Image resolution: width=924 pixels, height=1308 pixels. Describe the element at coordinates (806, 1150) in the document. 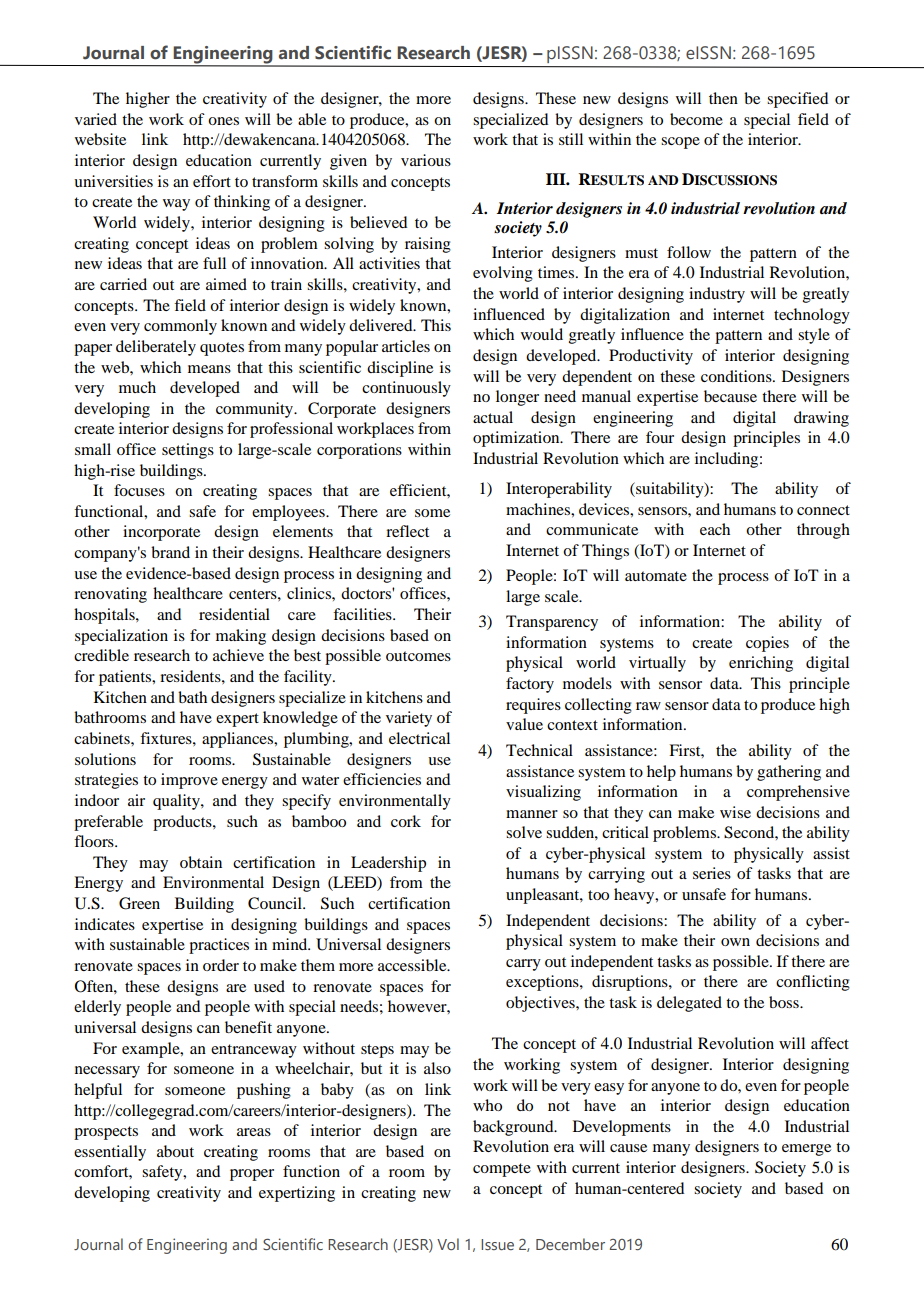

I see `emerge` at that location.
